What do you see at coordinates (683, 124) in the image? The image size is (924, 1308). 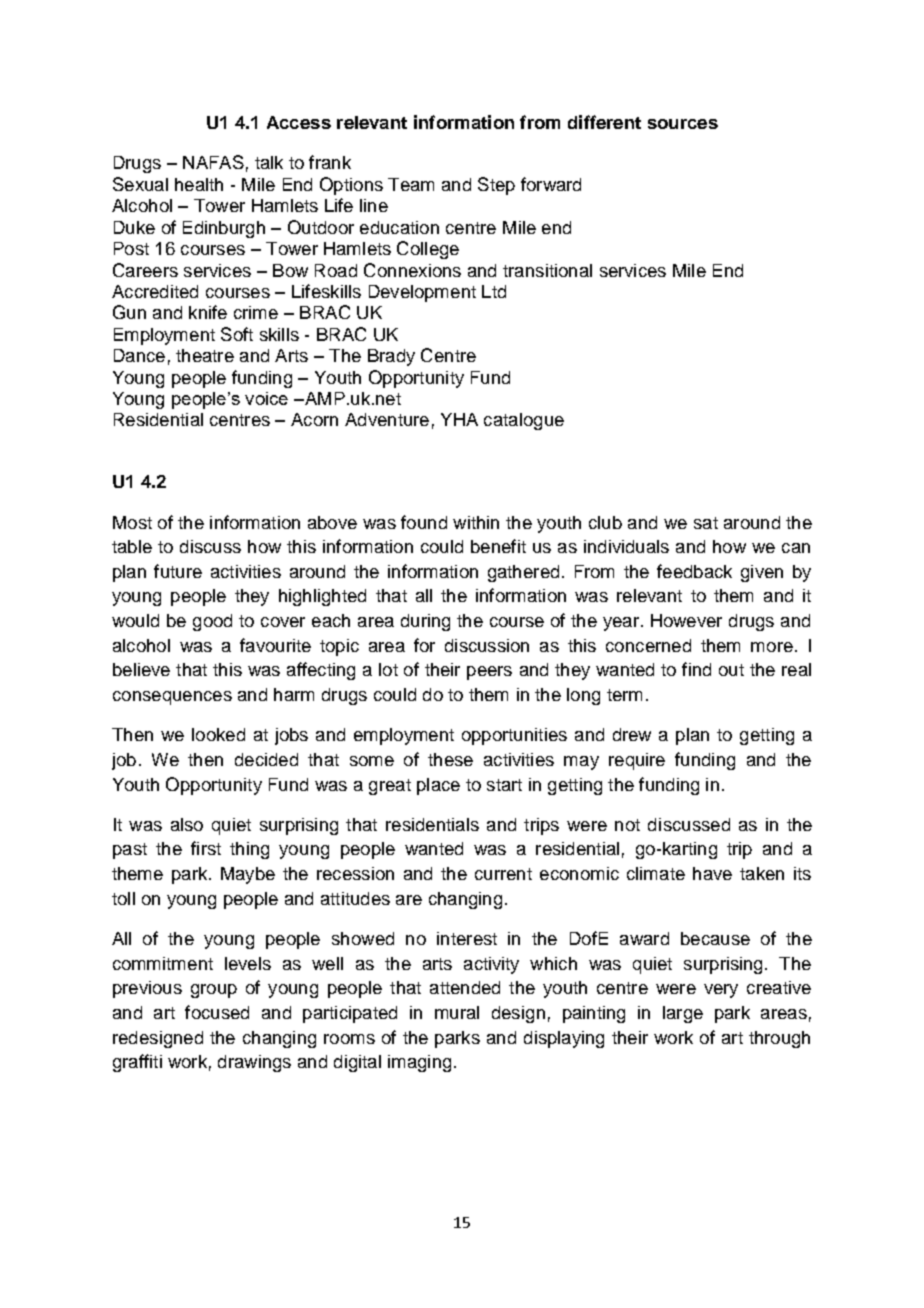 I see `sources` at bounding box center [683, 124].
